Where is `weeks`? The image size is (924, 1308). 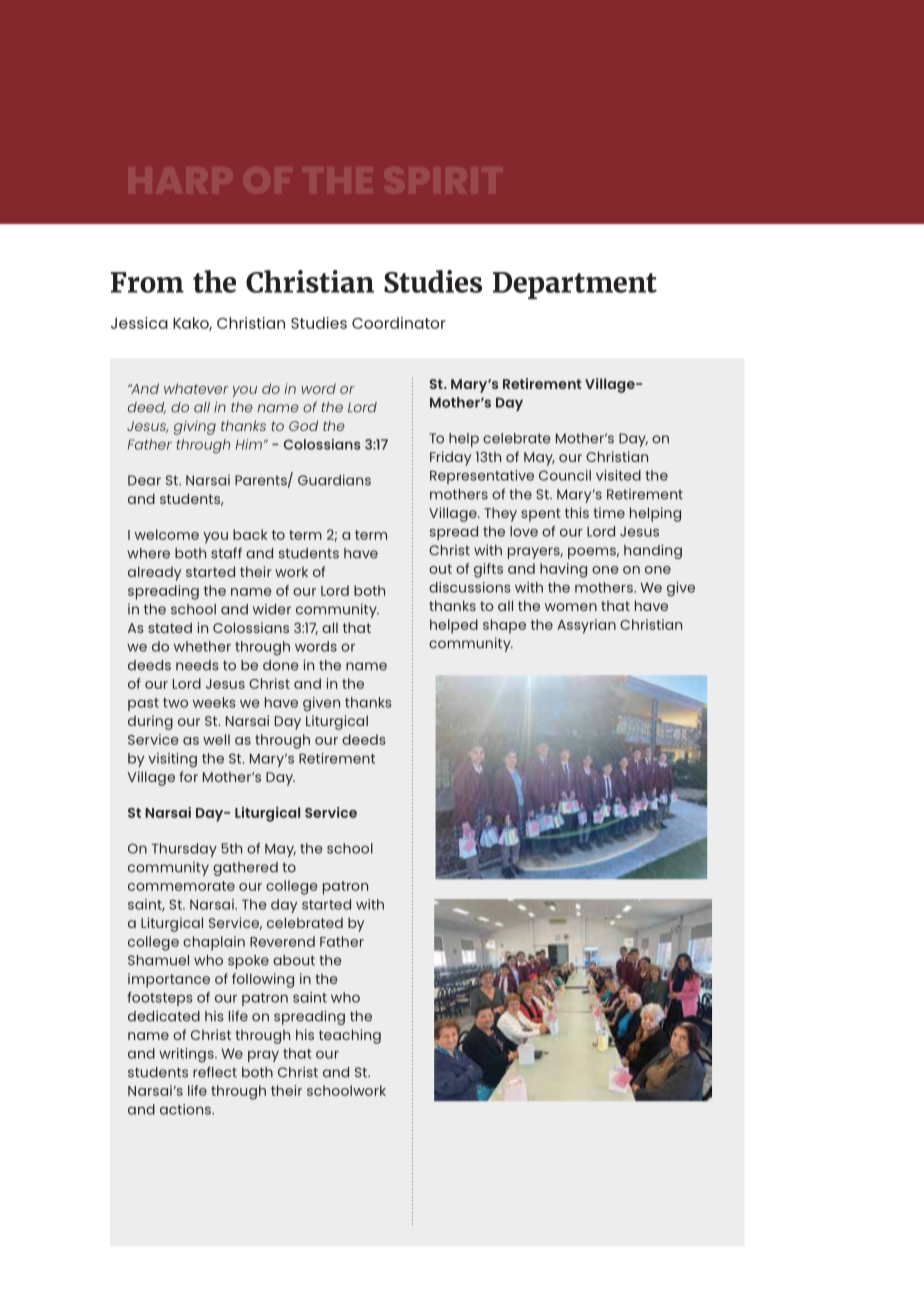
weeks is located at coordinates (214, 702).
